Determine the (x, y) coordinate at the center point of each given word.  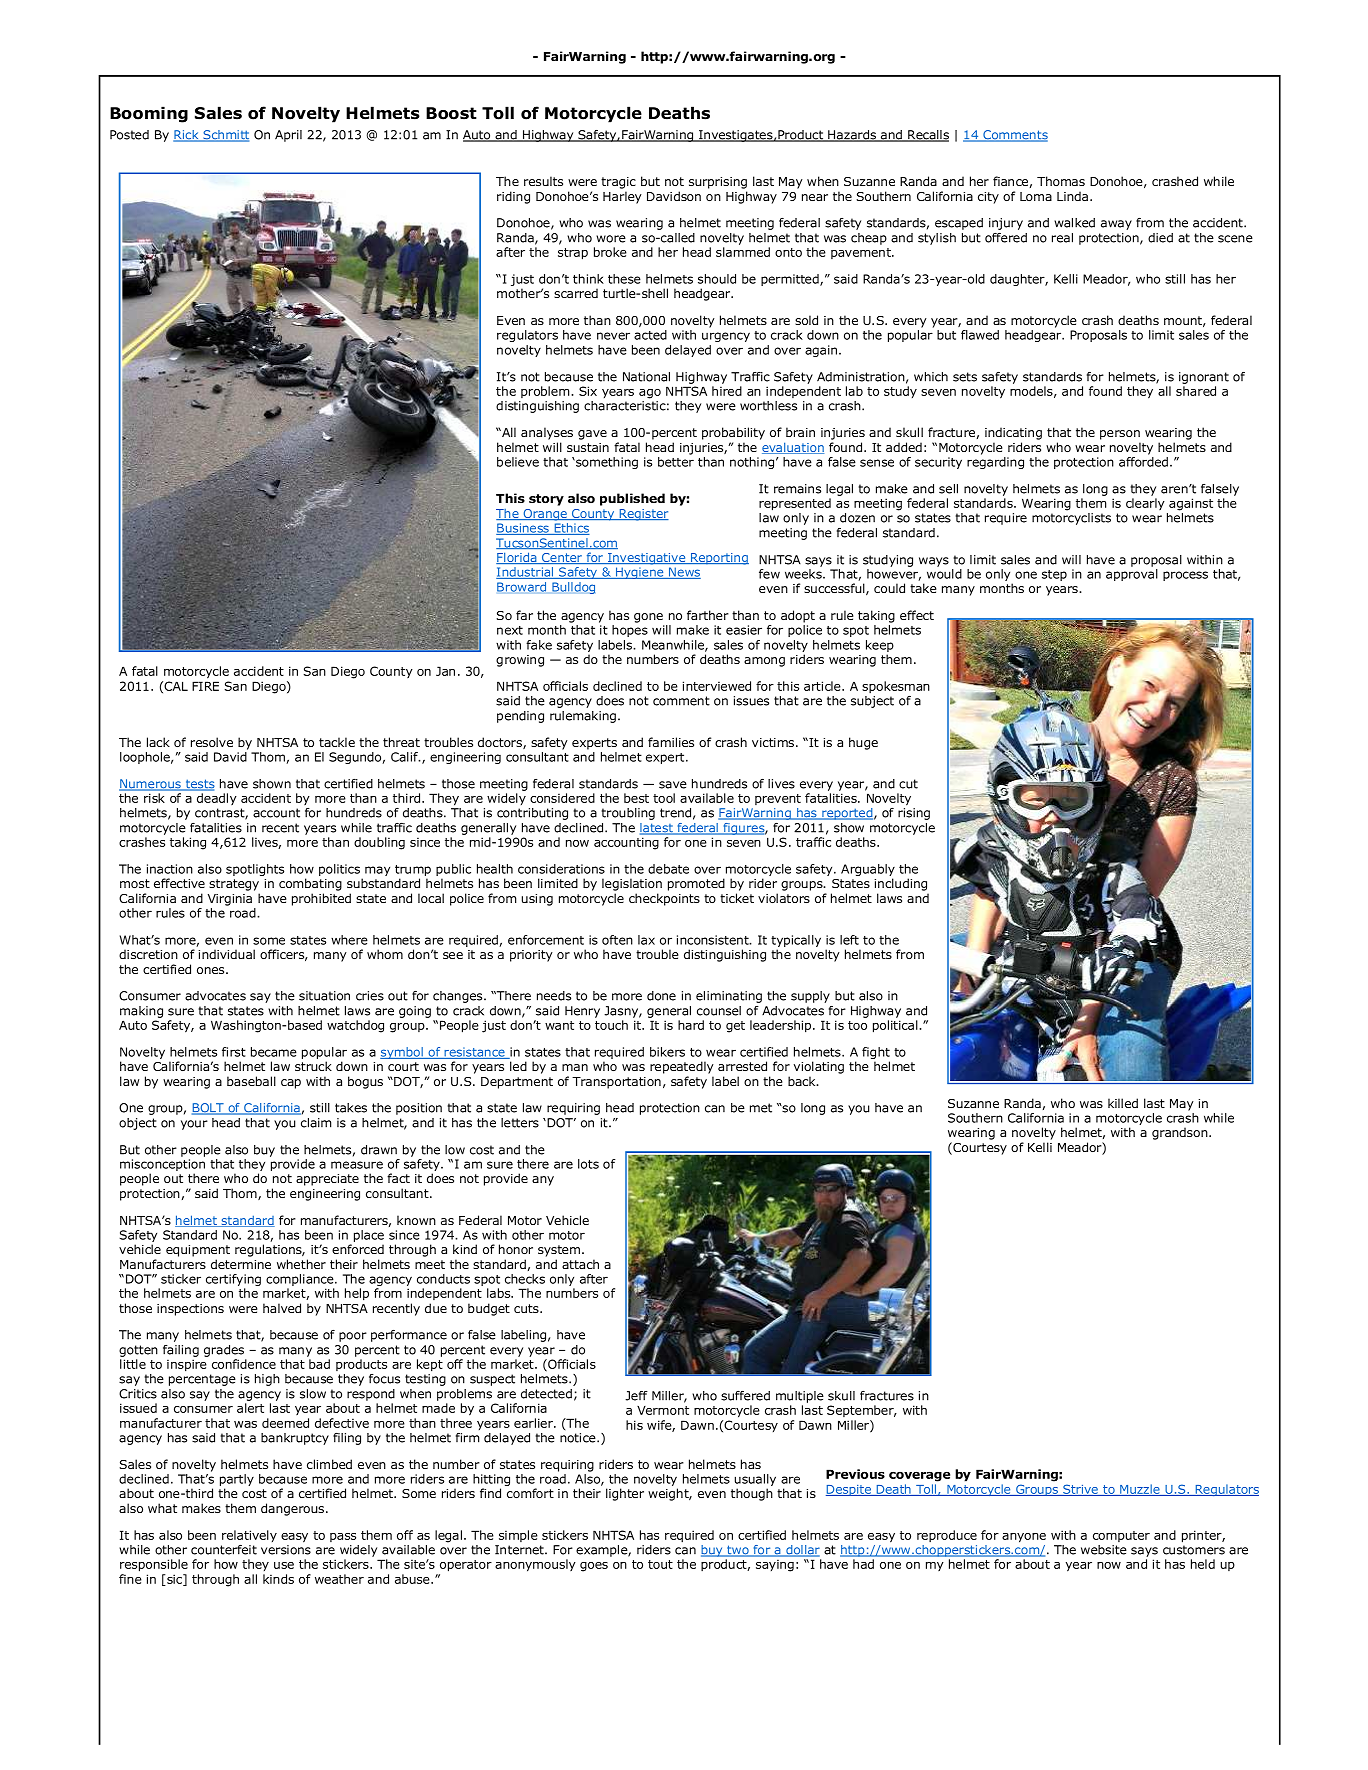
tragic (618, 183)
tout (660, 1564)
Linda (1072, 196)
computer (1121, 1536)
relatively (249, 1536)
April (288, 136)
